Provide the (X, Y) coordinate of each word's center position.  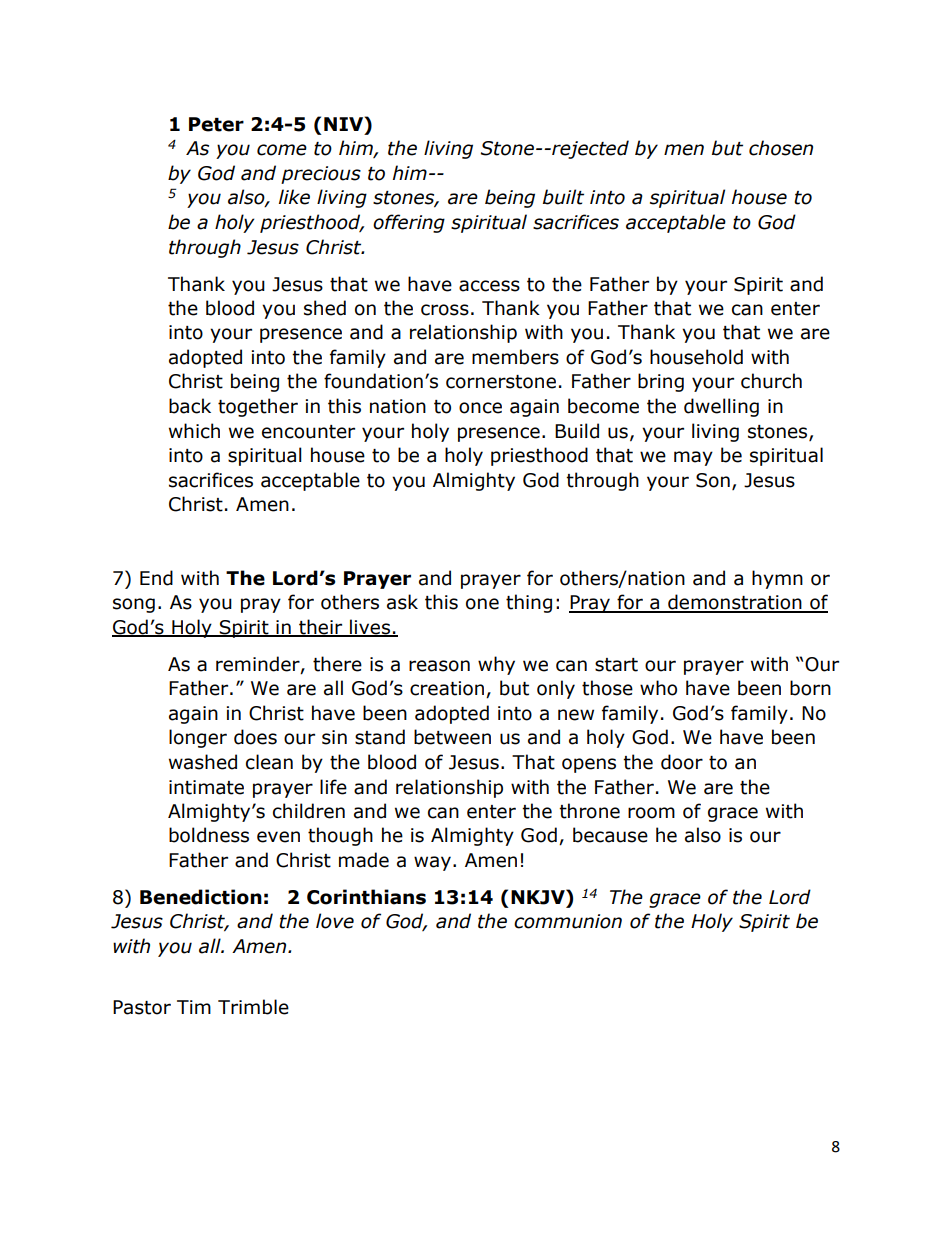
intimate (206, 787)
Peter (216, 124)
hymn (777, 579)
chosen (781, 148)
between (452, 737)
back (190, 406)
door (682, 762)
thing (529, 603)
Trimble (253, 1007)
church (771, 381)
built (563, 197)
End (156, 578)
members (515, 357)
